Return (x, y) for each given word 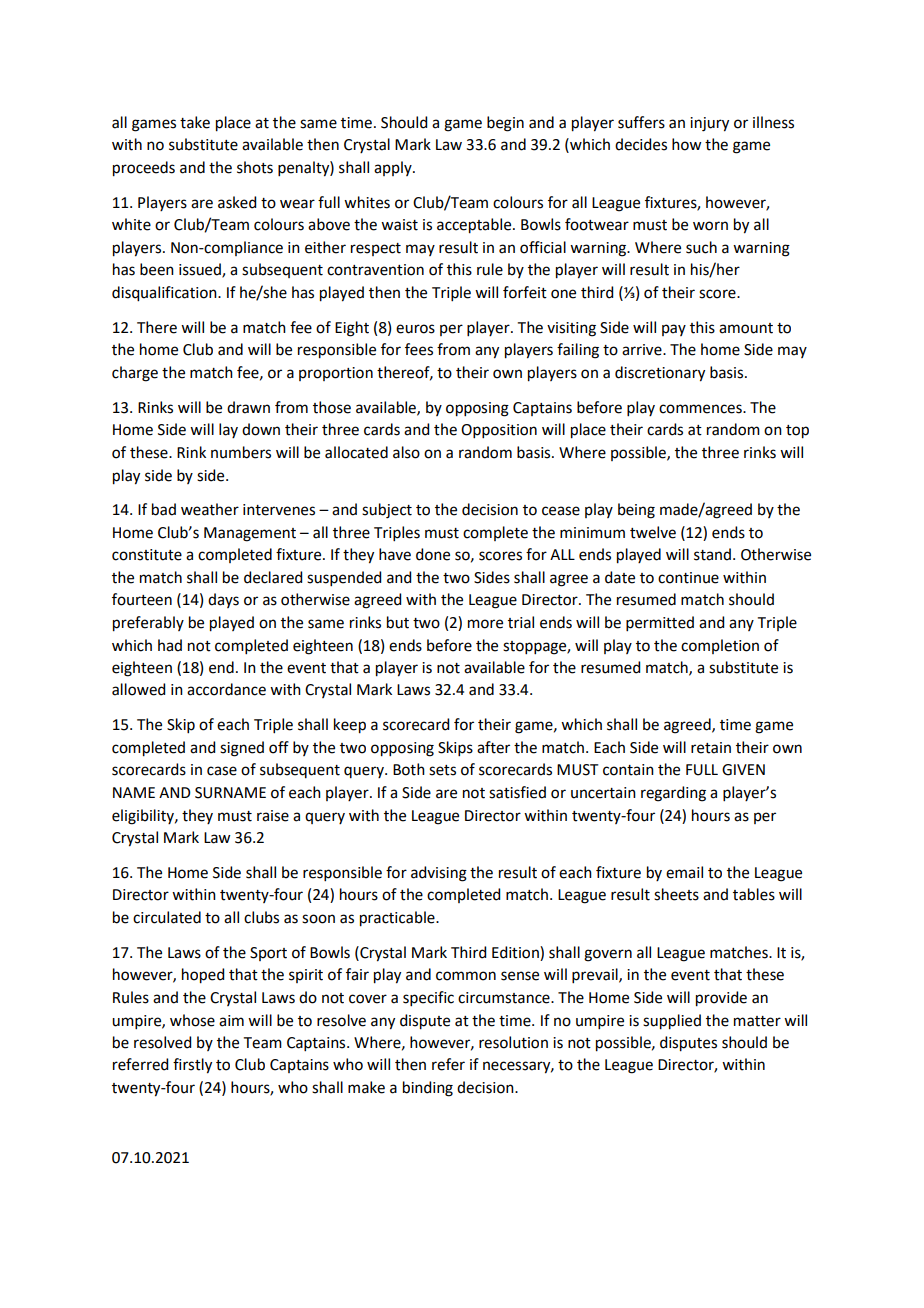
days (223, 600)
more (485, 624)
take (195, 122)
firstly (192, 1066)
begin (505, 124)
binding (428, 1089)
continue (688, 578)
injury (709, 124)
